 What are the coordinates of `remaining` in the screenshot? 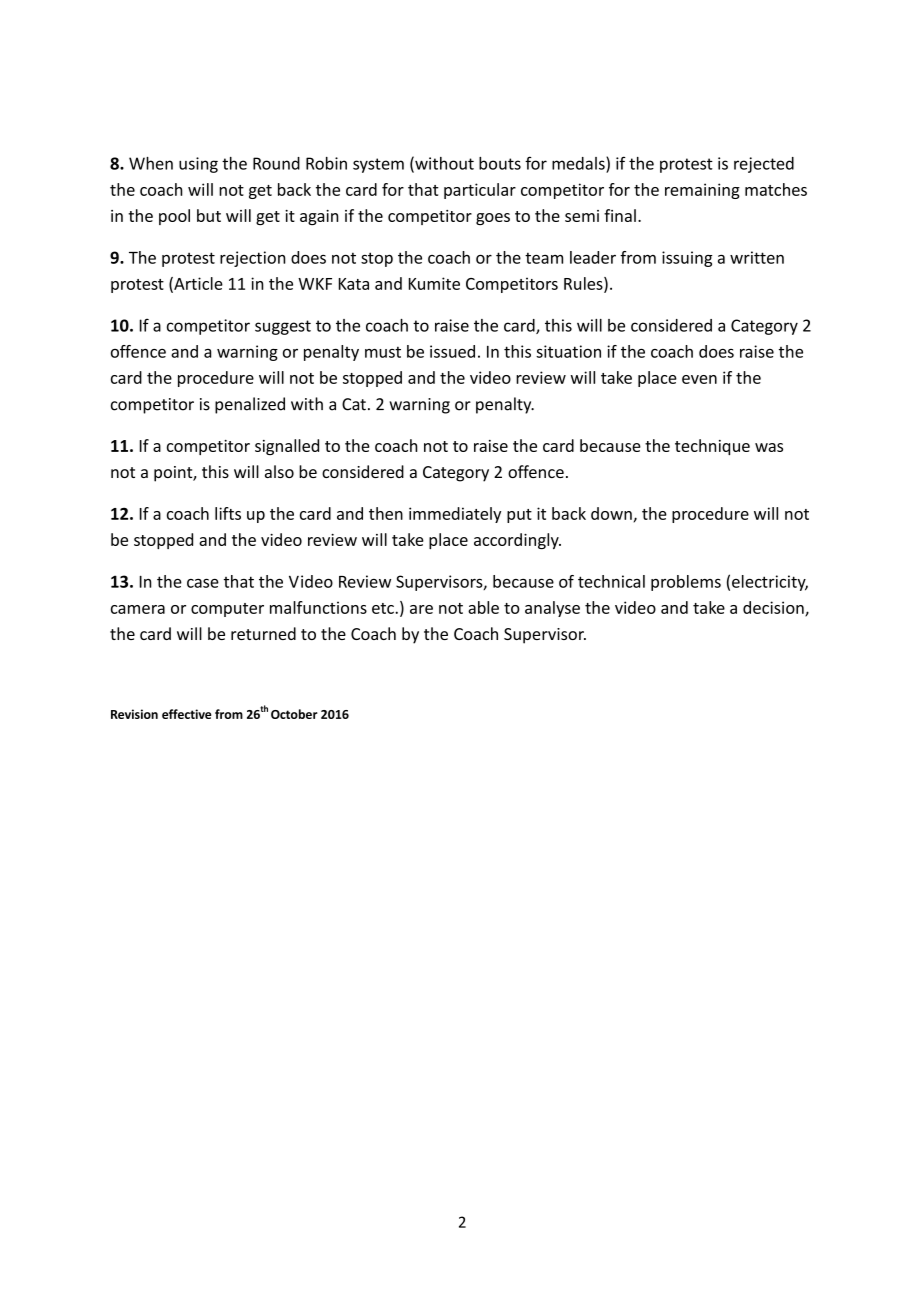 It's located at (702, 191).
